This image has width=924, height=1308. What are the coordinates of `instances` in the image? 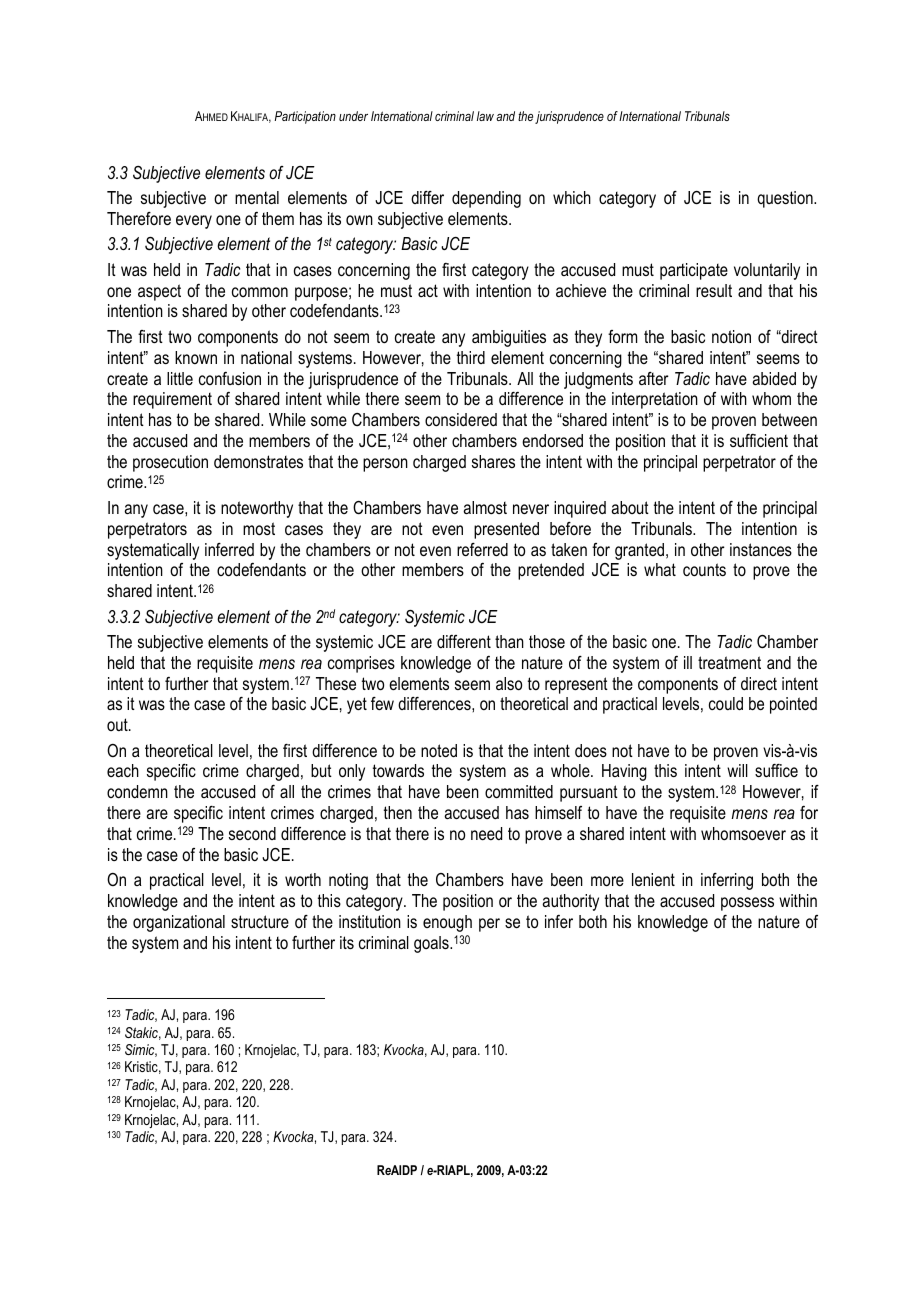 It's located at (761, 549).
